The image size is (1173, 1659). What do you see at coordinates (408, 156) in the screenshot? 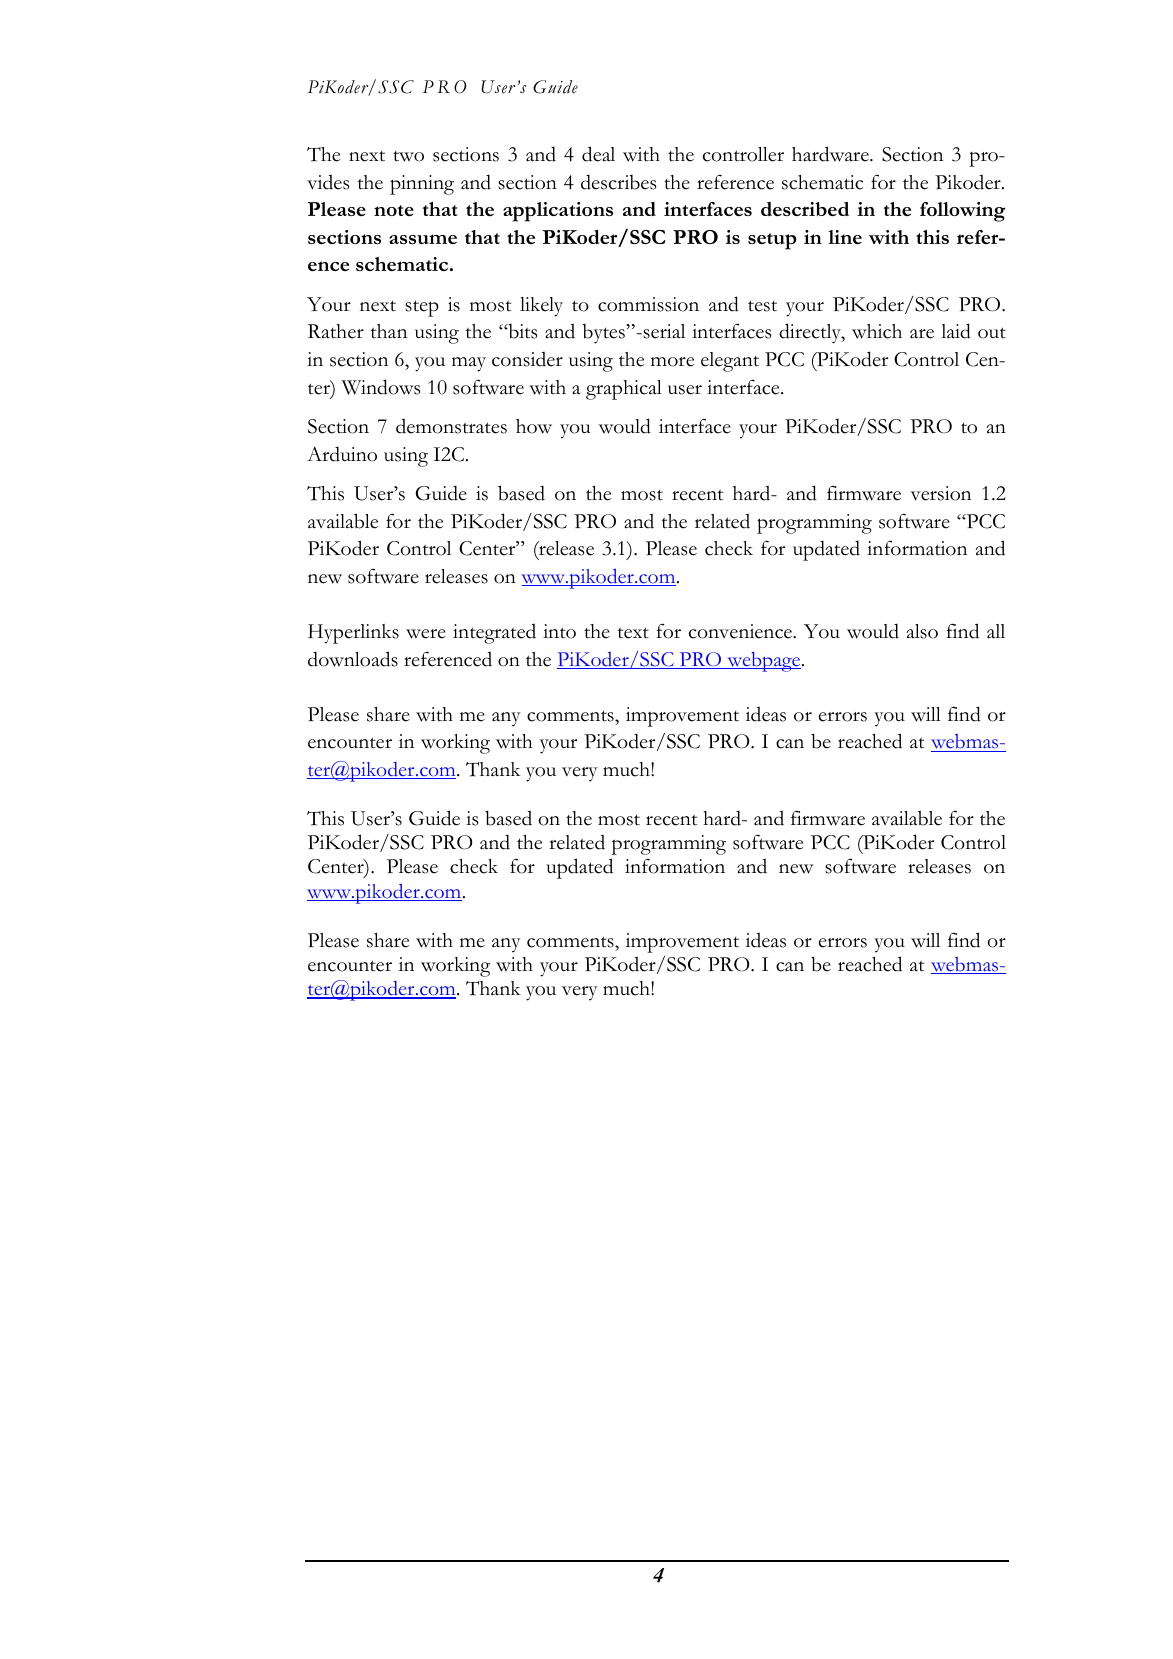
I see `two` at bounding box center [408, 156].
